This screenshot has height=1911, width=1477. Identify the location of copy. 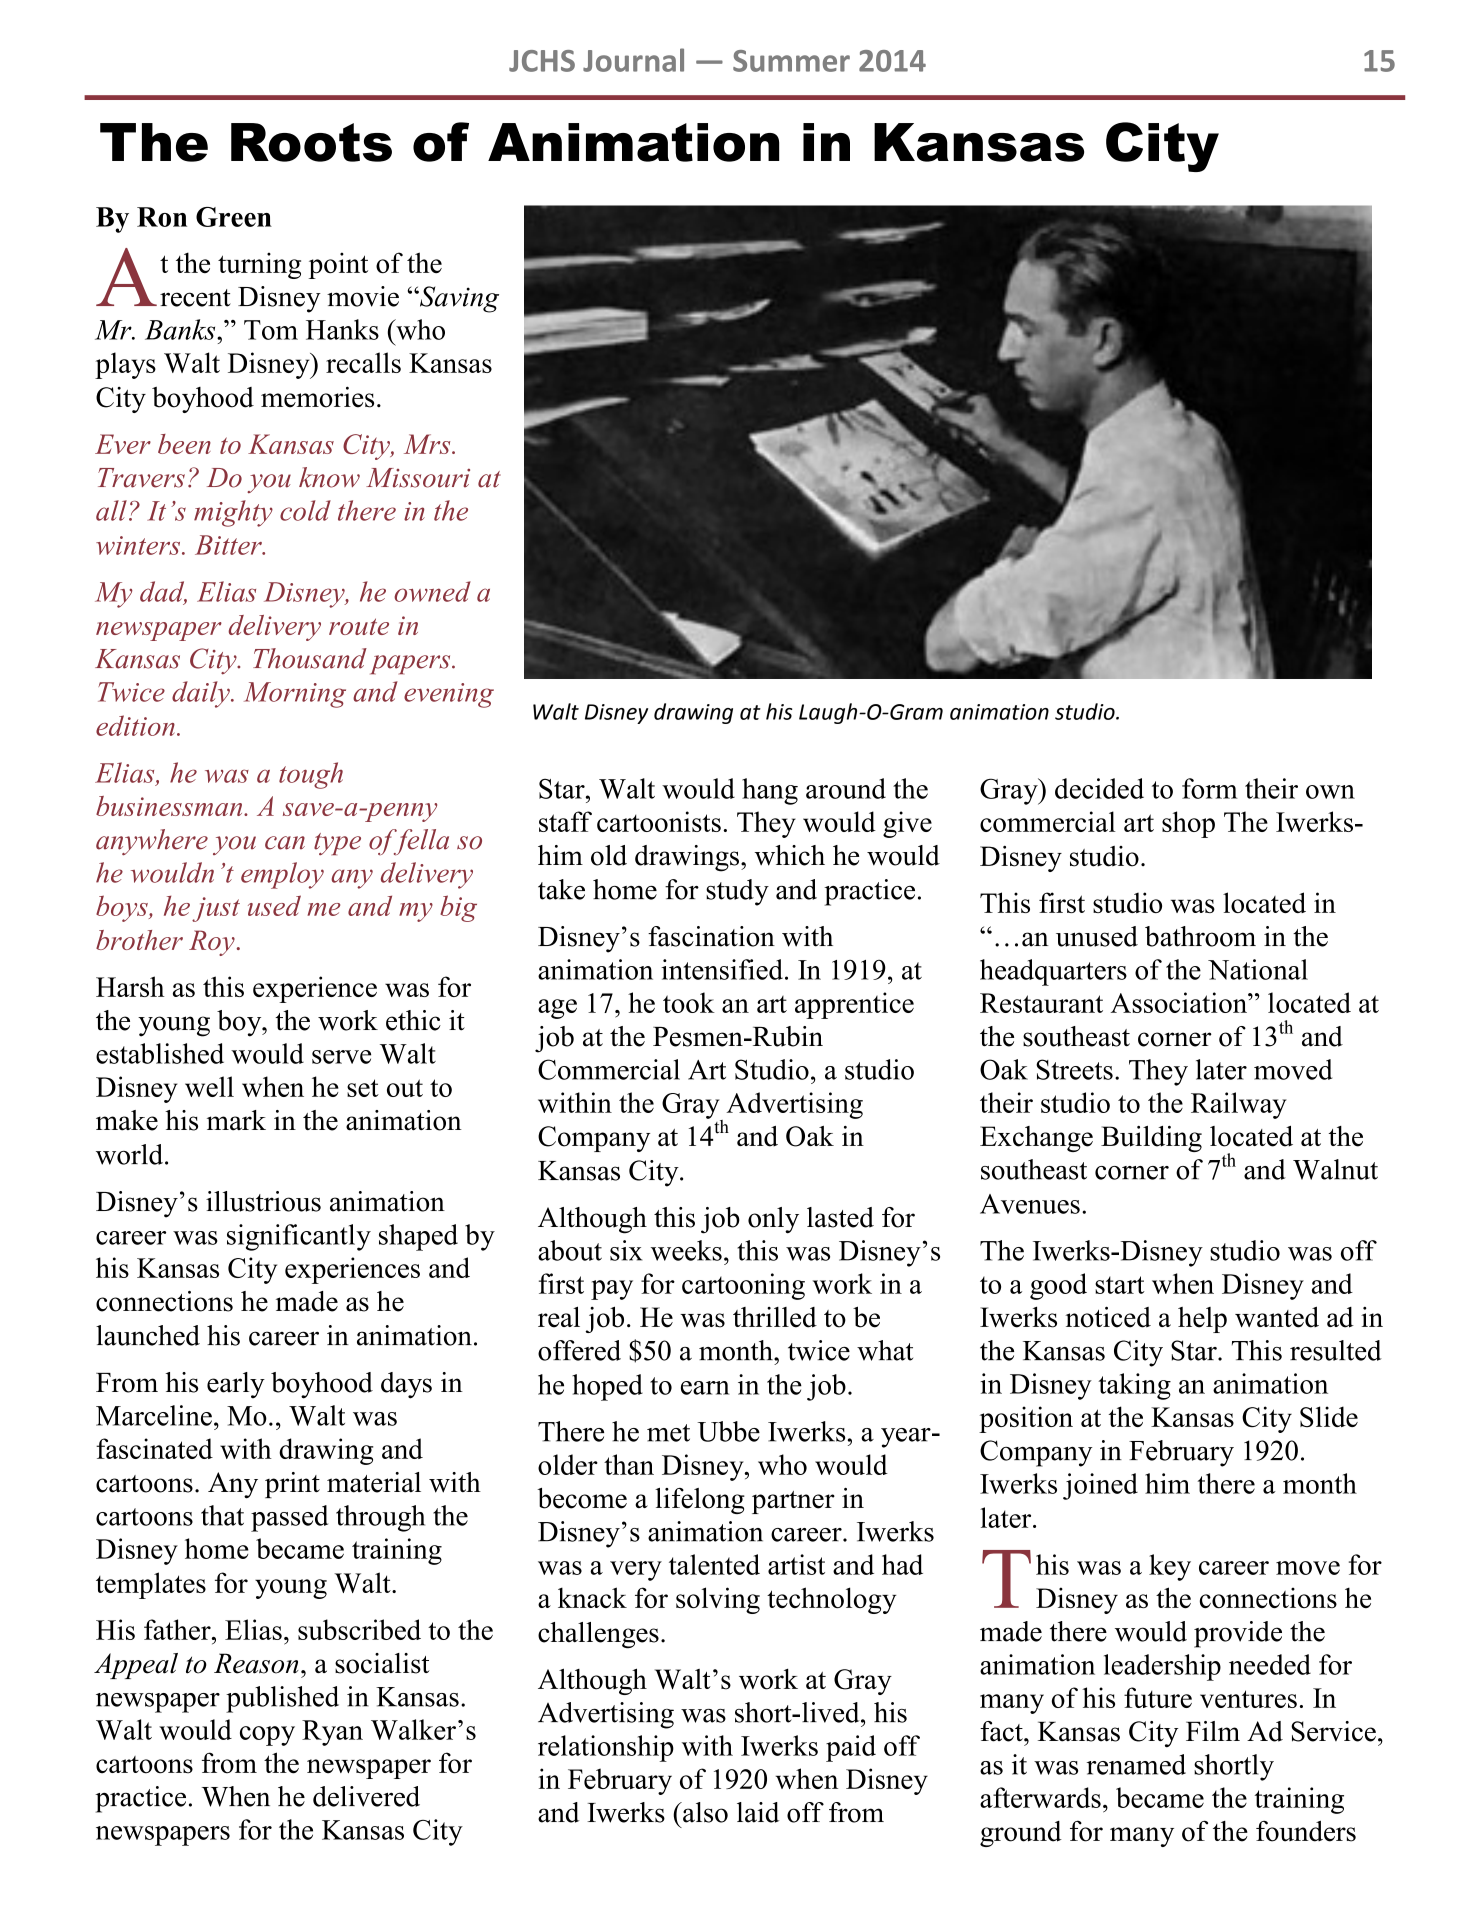
(267, 1736).
